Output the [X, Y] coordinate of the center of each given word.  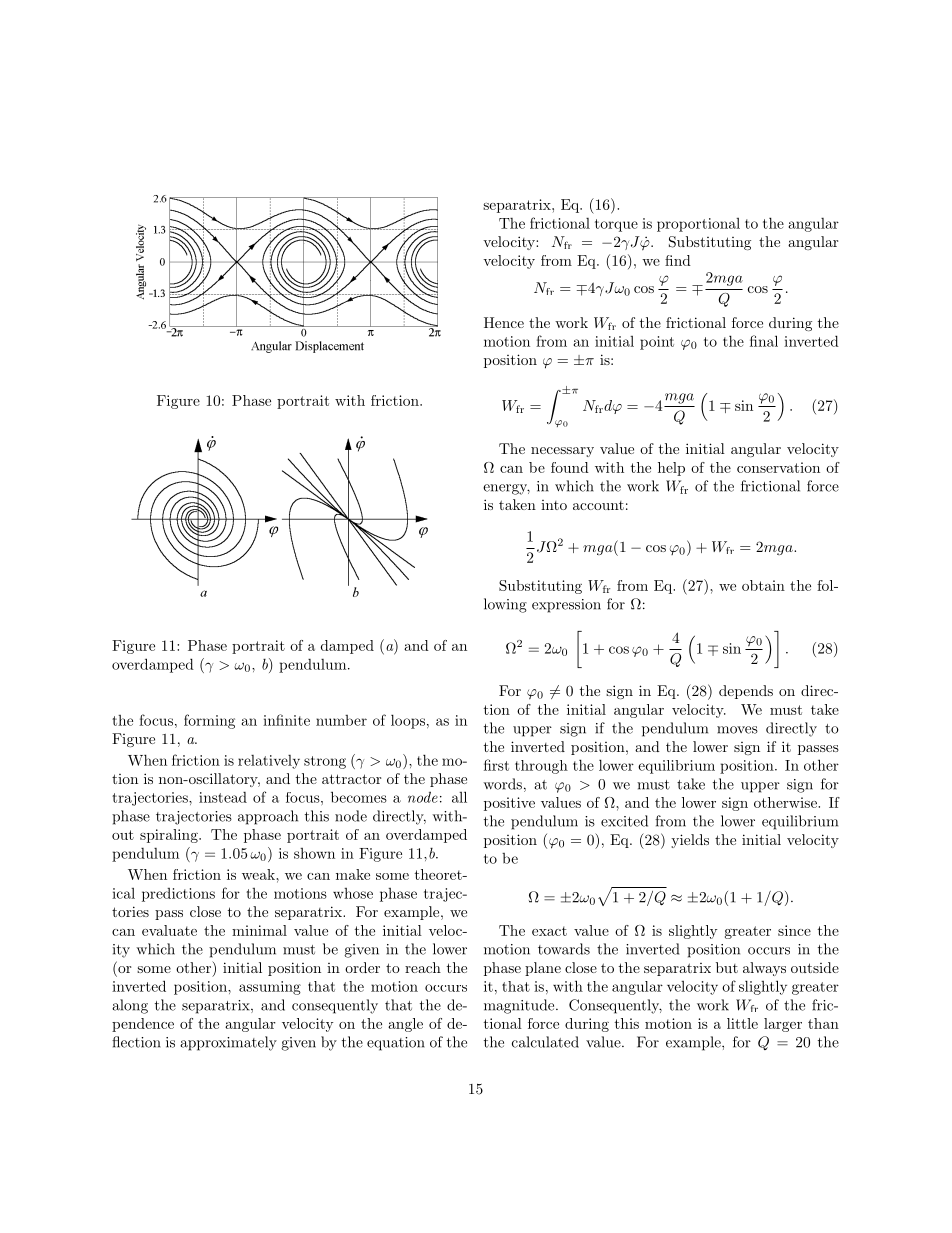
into [554, 505]
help [671, 469]
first [496, 765]
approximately [228, 1043]
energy [506, 489]
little [742, 1023]
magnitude [520, 1006]
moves [737, 730]
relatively [269, 762]
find [678, 260]
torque [616, 225]
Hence [504, 322]
